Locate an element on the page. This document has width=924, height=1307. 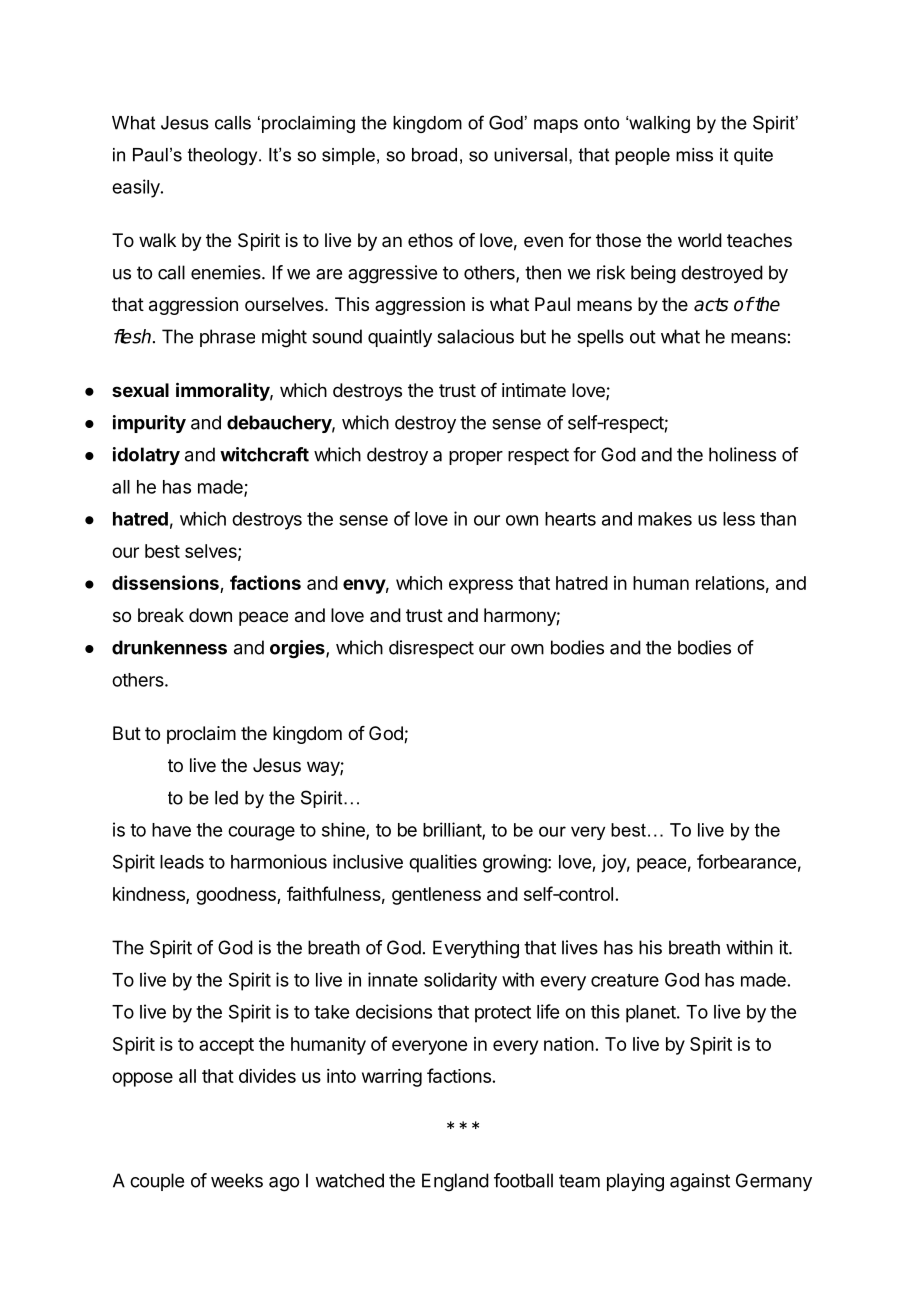
weeks is located at coordinates (237, 1180).
